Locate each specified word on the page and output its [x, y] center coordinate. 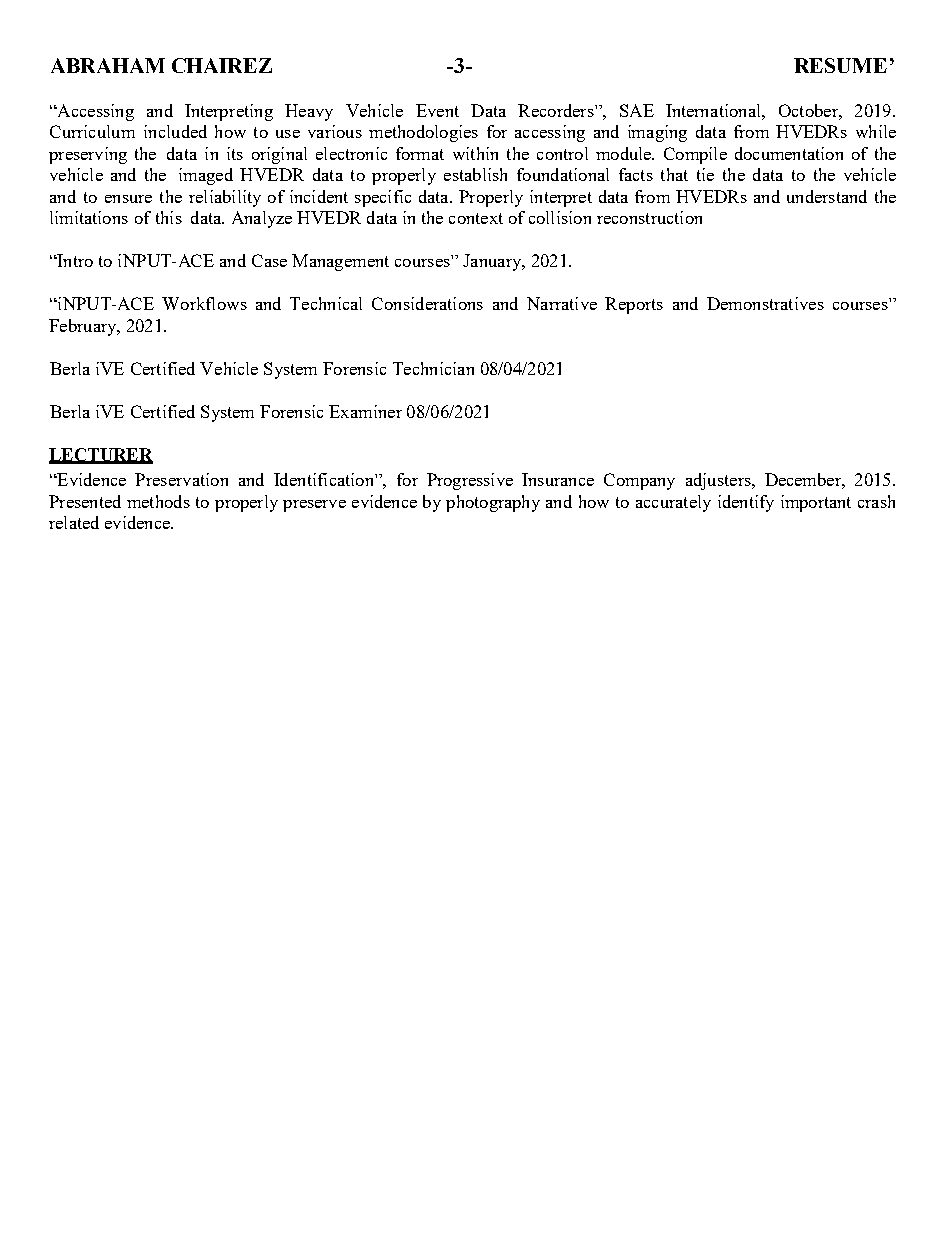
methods [158, 501]
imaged [206, 176]
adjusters [719, 481]
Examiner [365, 411]
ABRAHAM [108, 65]
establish [475, 174]
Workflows [204, 303]
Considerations [427, 303]
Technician [433, 368]
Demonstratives [765, 303]
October [809, 110]
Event [437, 110]
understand [827, 196]
